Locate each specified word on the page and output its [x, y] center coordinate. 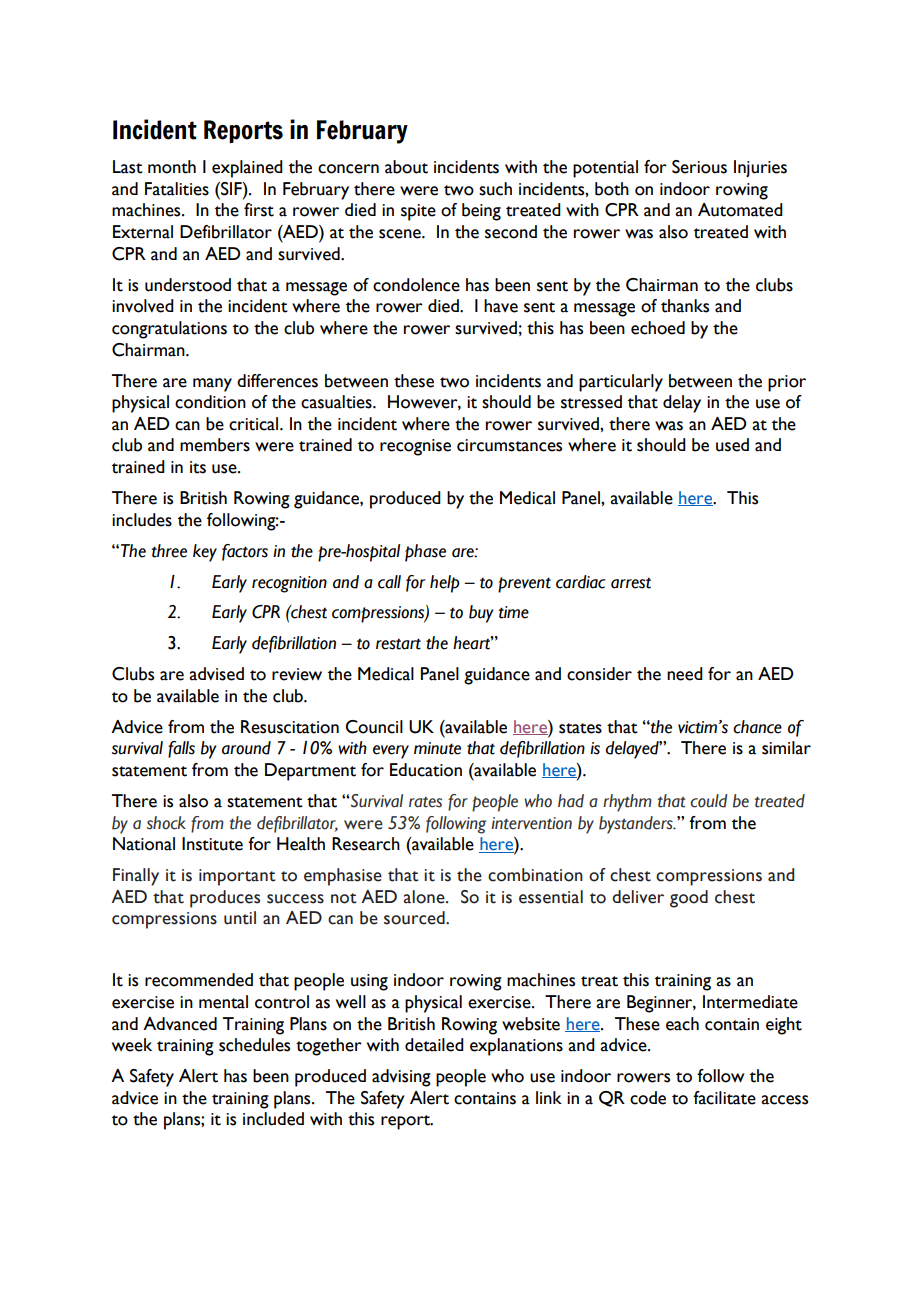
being [481, 212]
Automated [740, 210]
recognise [415, 447]
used [732, 445]
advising [401, 1078]
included [273, 1119]
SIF [231, 189]
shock [166, 823]
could [708, 801]
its [198, 467]
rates [425, 802]
